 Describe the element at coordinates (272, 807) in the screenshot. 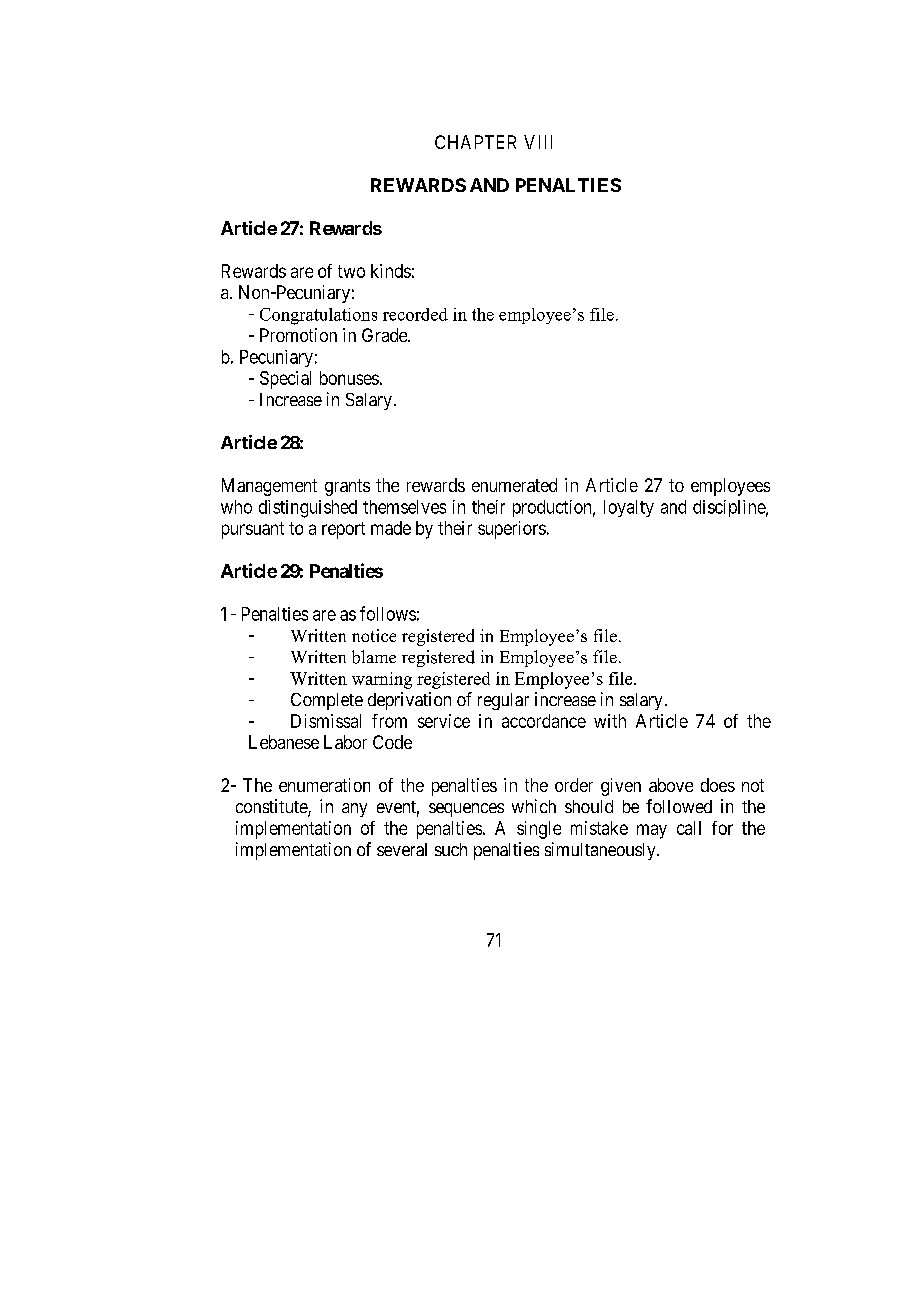

I see `constitute` at that location.
